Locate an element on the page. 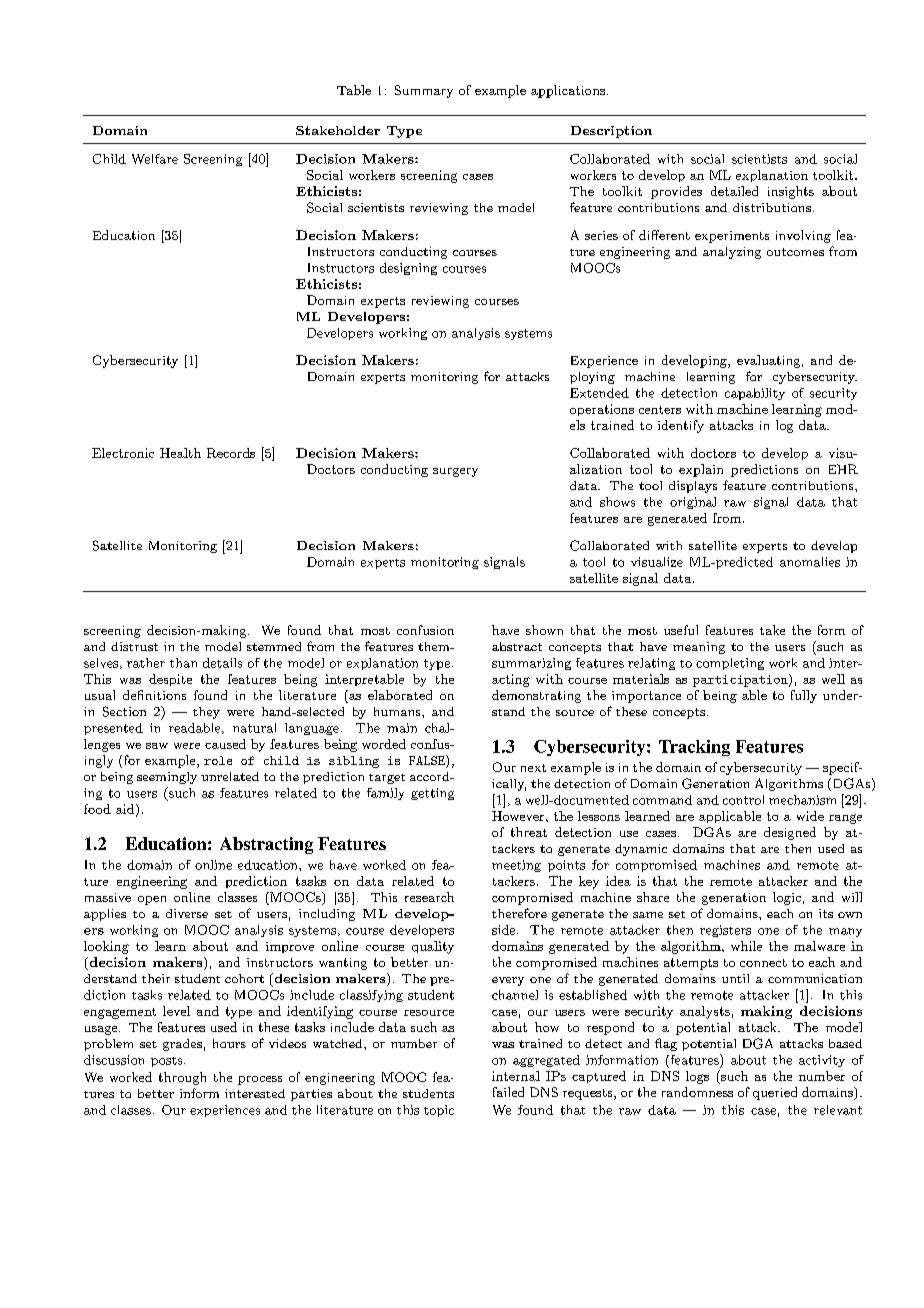 This image has width=924, height=1308. through is located at coordinates (182, 1078).
